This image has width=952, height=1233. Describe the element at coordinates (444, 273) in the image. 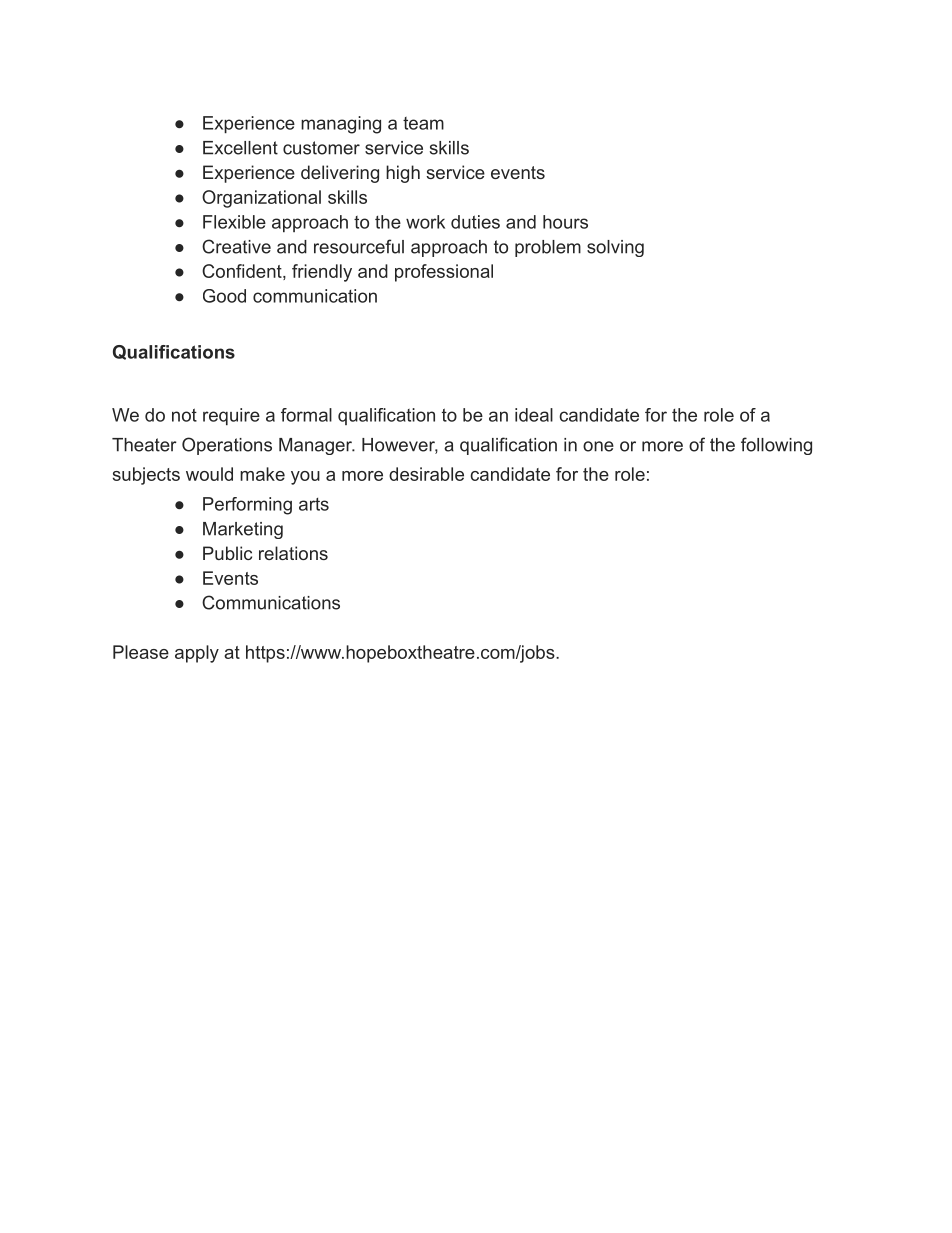

I see `professional` at that location.
